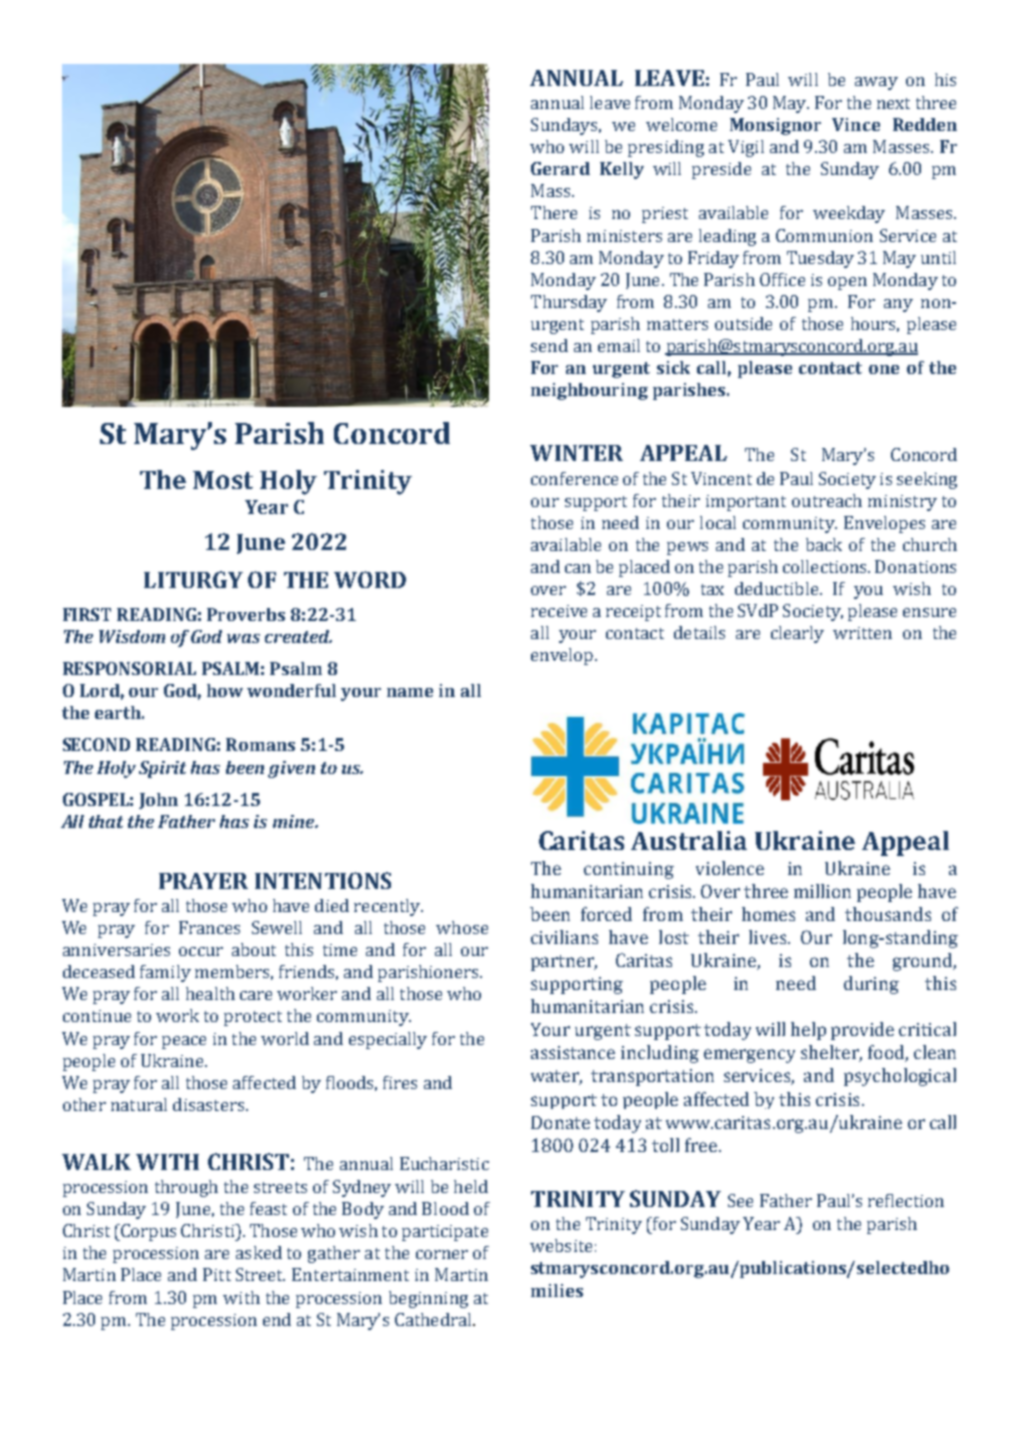  I want to click on family, so click(165, 973).
